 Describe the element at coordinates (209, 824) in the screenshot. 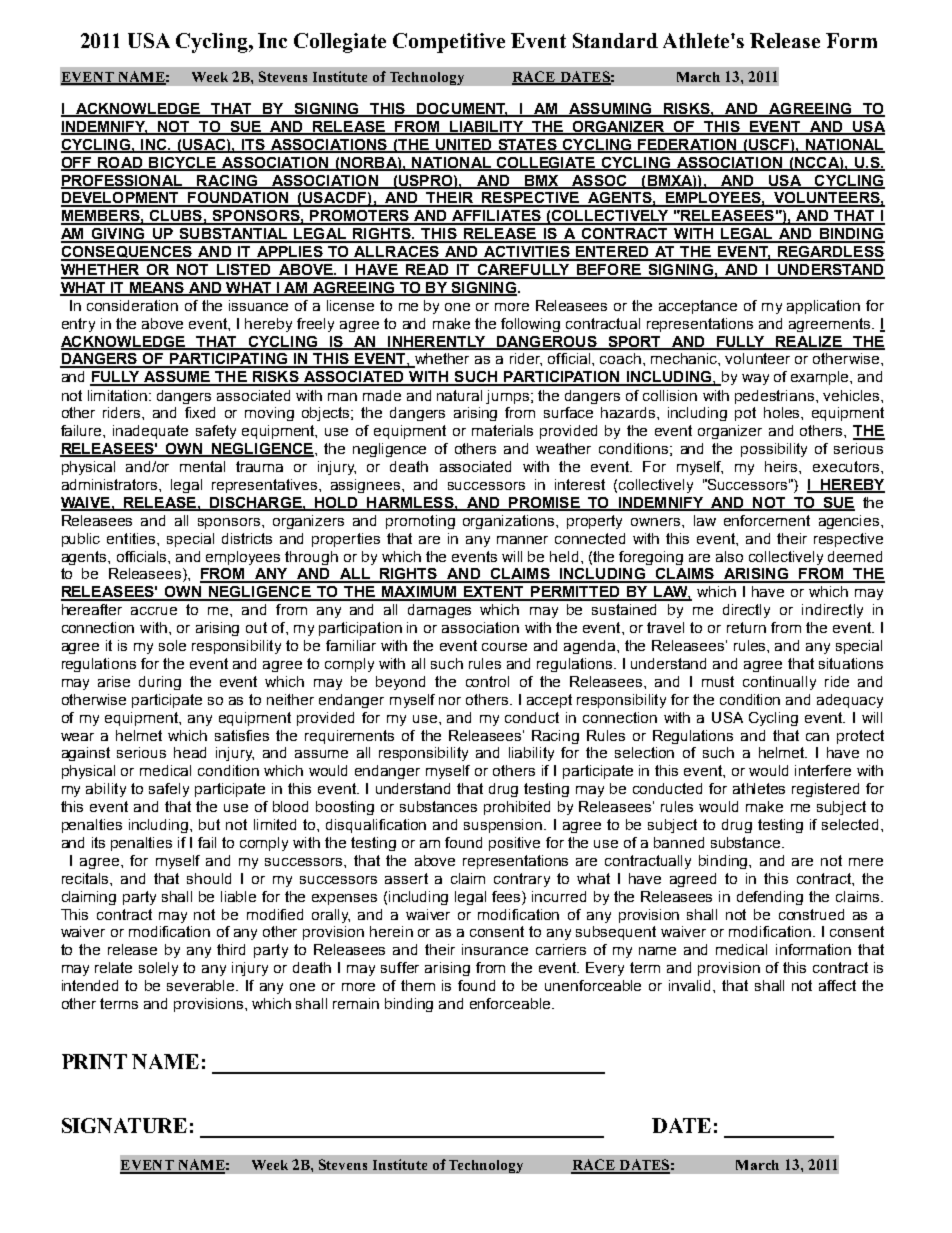

I see `but` at that location.
